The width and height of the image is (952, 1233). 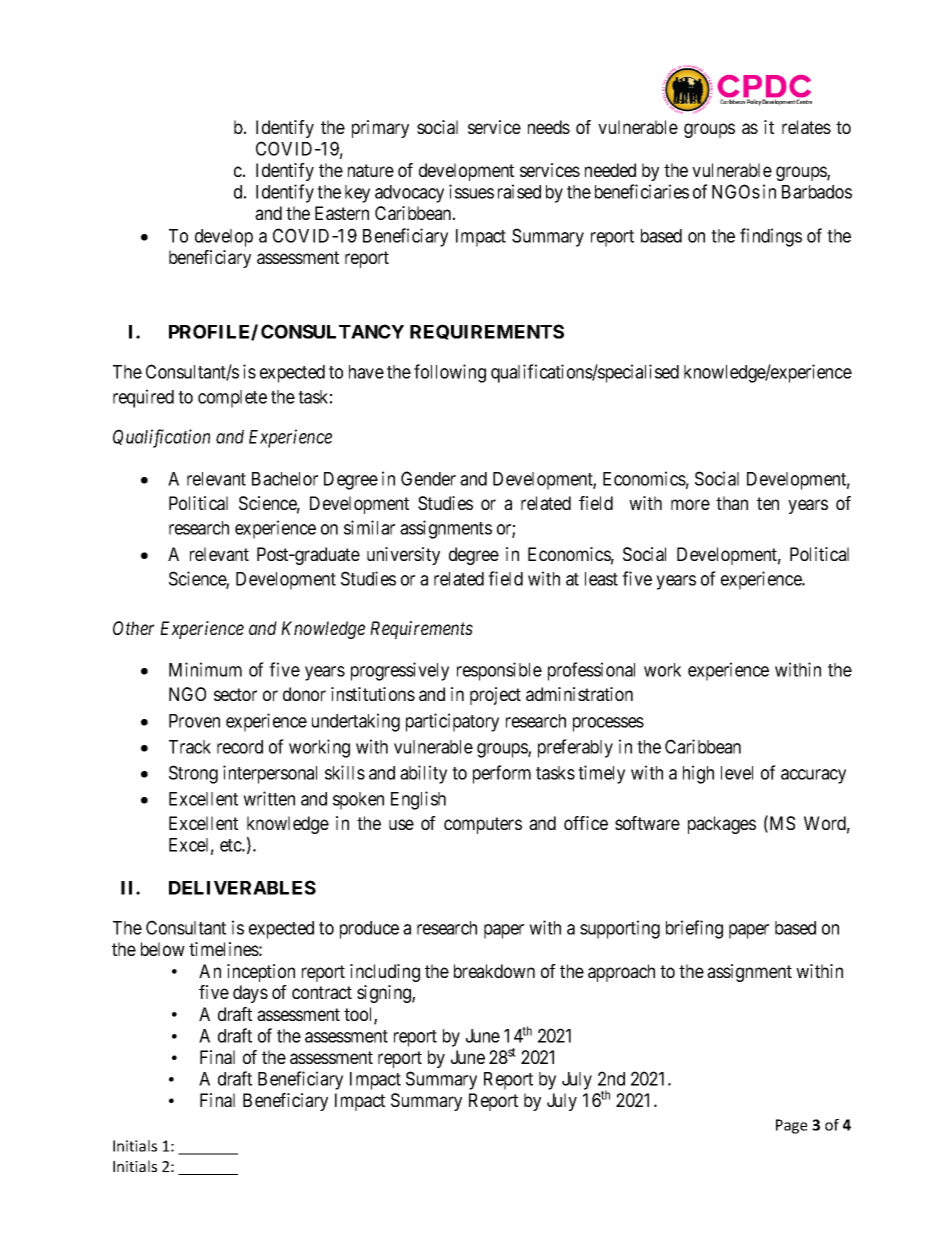 I want to click on breakdown, so click(x=494, y=971).
